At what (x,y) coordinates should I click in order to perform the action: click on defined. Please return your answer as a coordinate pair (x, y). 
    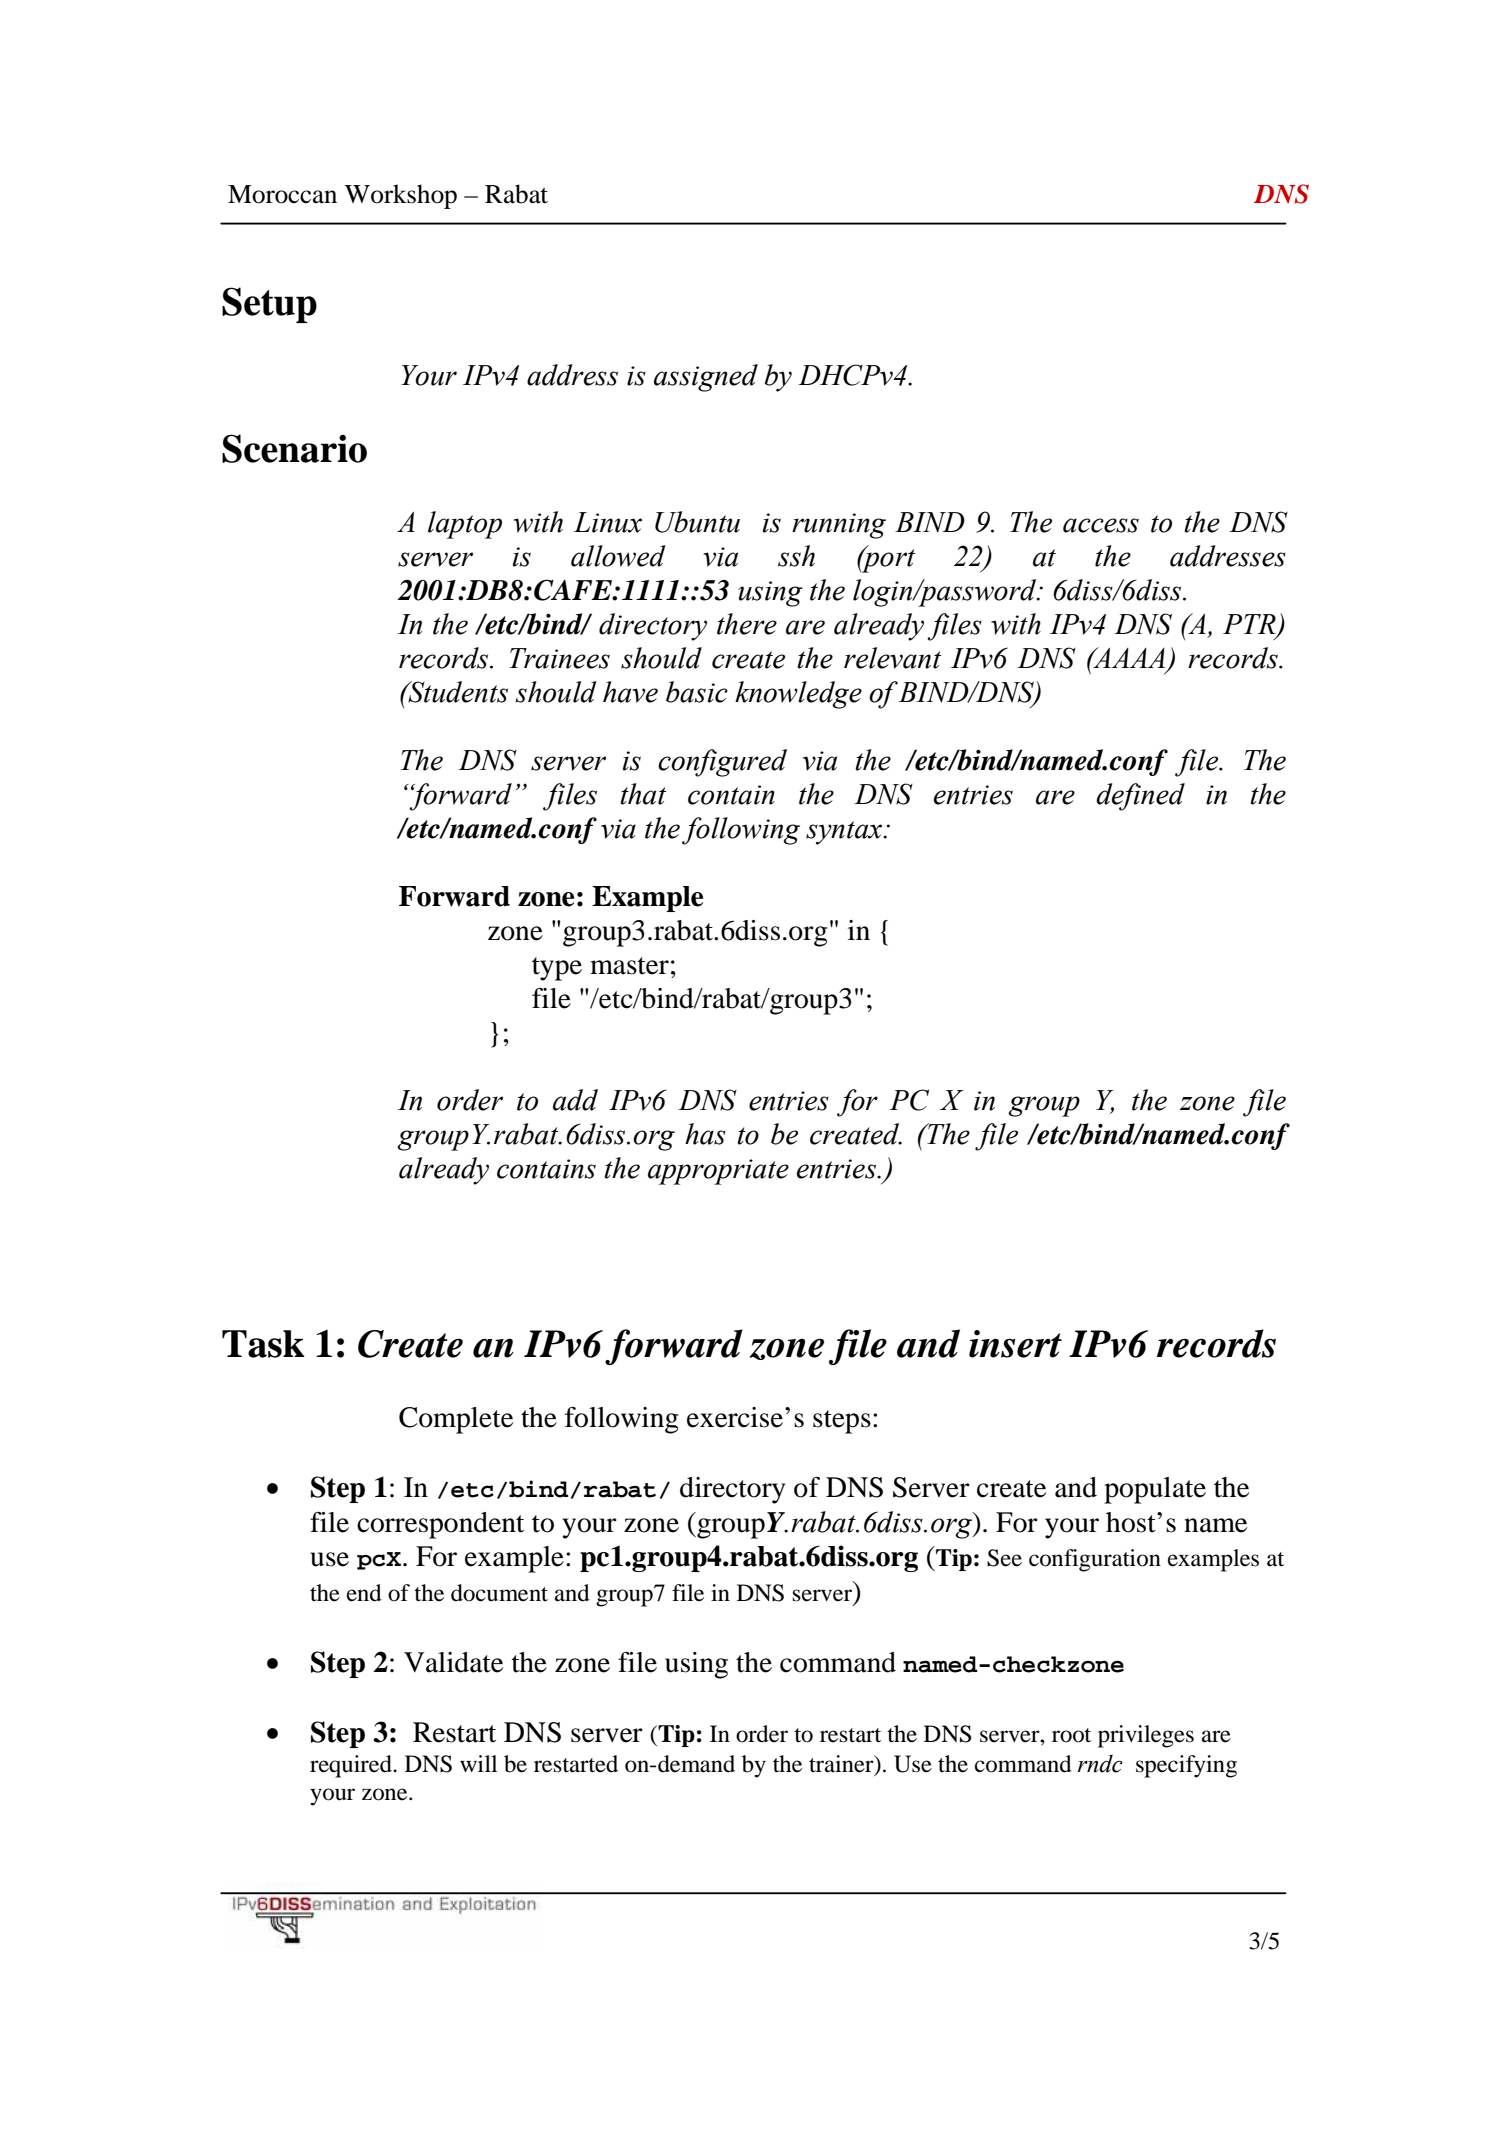
    Looking at the image, I should click on (1140, 797).
